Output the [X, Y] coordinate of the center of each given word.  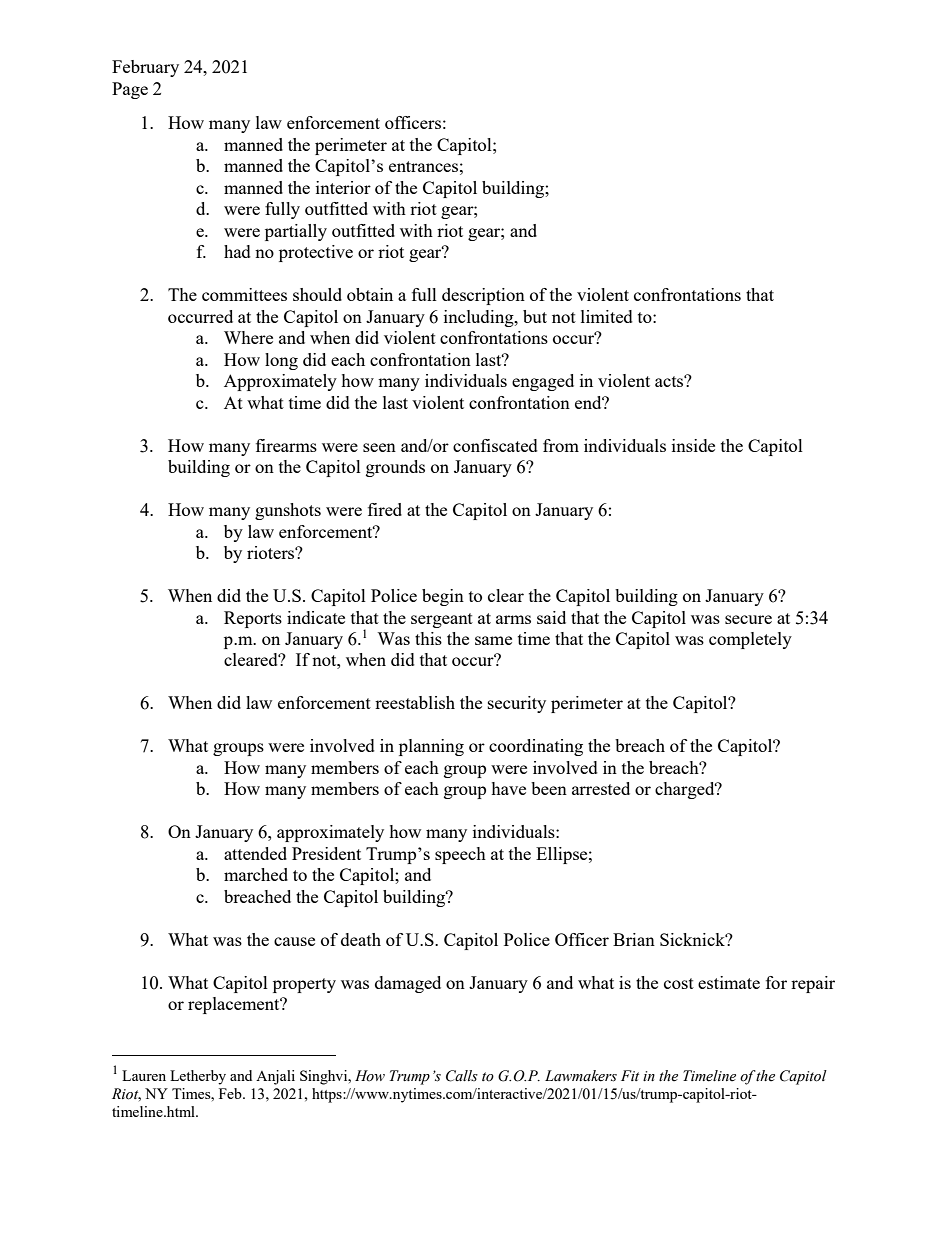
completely [750, 640]
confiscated [495, 445]
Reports [253, 619]
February [145, 68]
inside [693, 445]
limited [607, 316]
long [281, 361]
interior [343, 187]
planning [431, 747]
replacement [235, 1005]
